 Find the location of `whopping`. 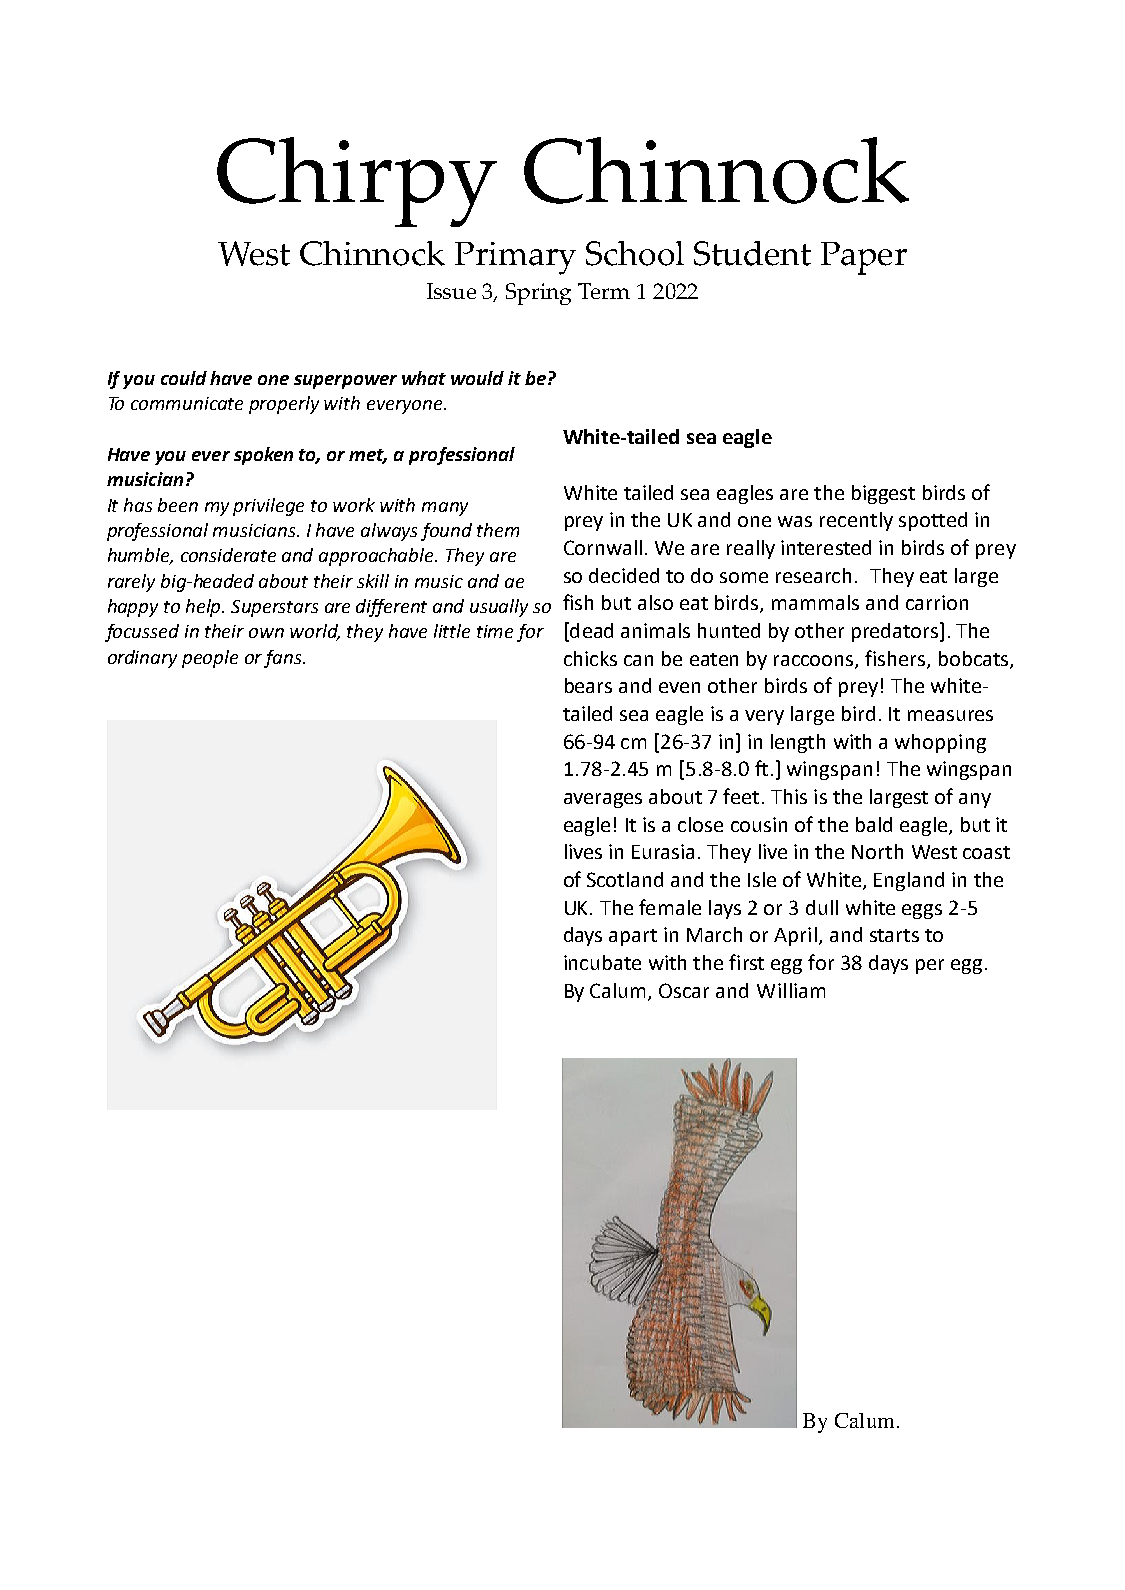

whopping is located at coordinates (940, 743).
